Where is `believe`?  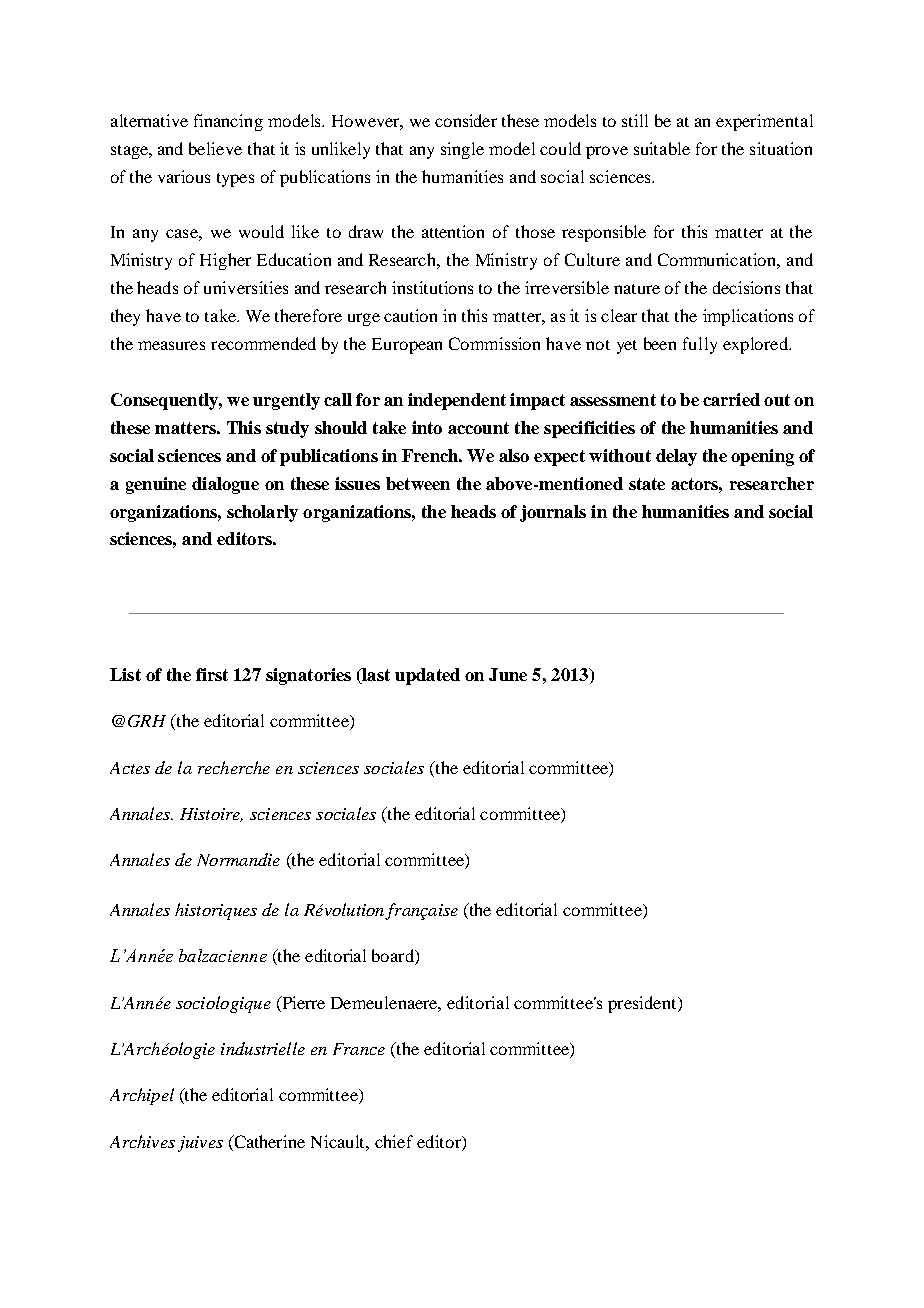
believe is located at coordinates (215, 148).
